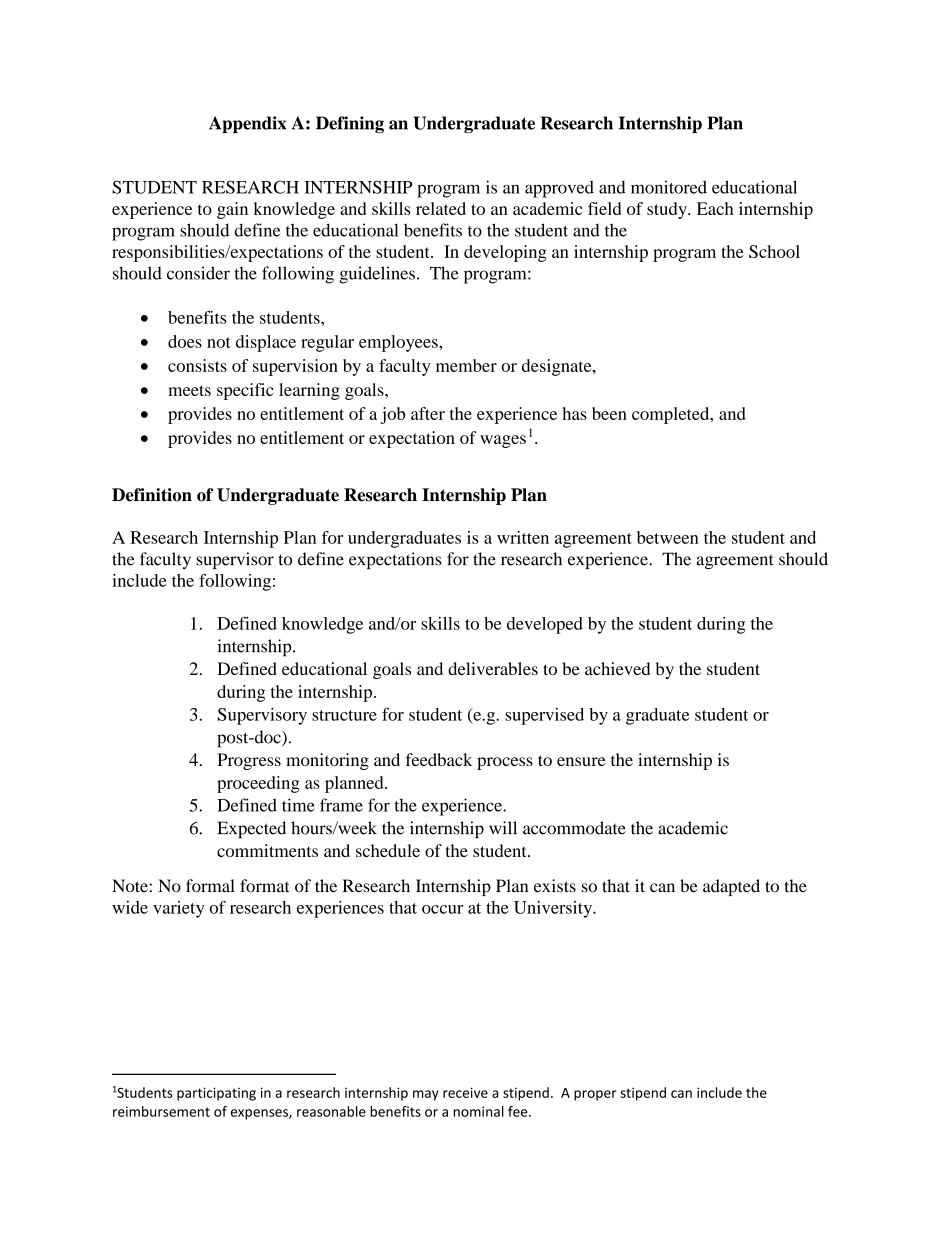 Image resolution: width=952 pixels, height=1233 pixels. Describe the element at coordinates (669, 187) in the screenshot. I see `monitored` at that location.
